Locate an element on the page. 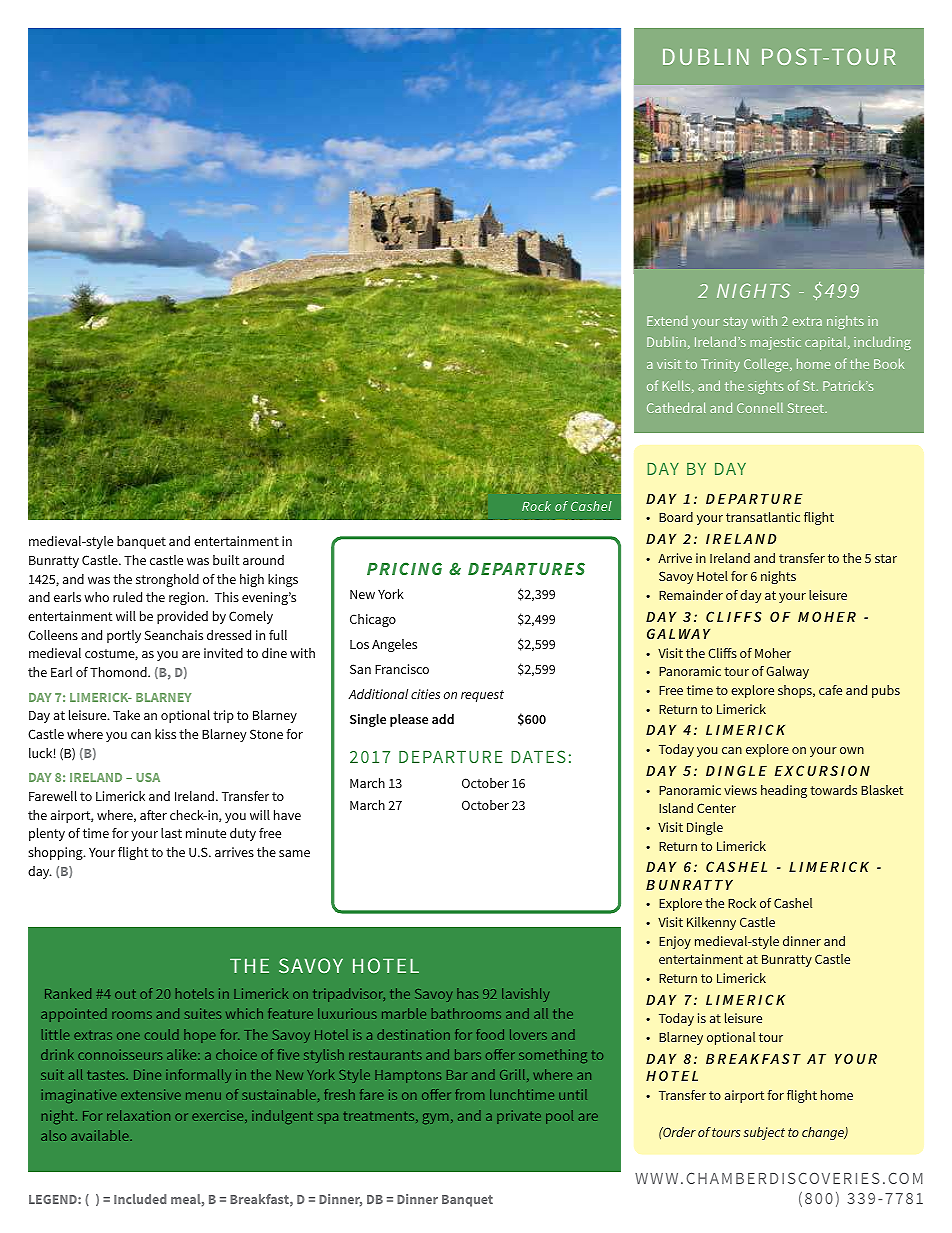  heading is located at coordinates (784, 791).
